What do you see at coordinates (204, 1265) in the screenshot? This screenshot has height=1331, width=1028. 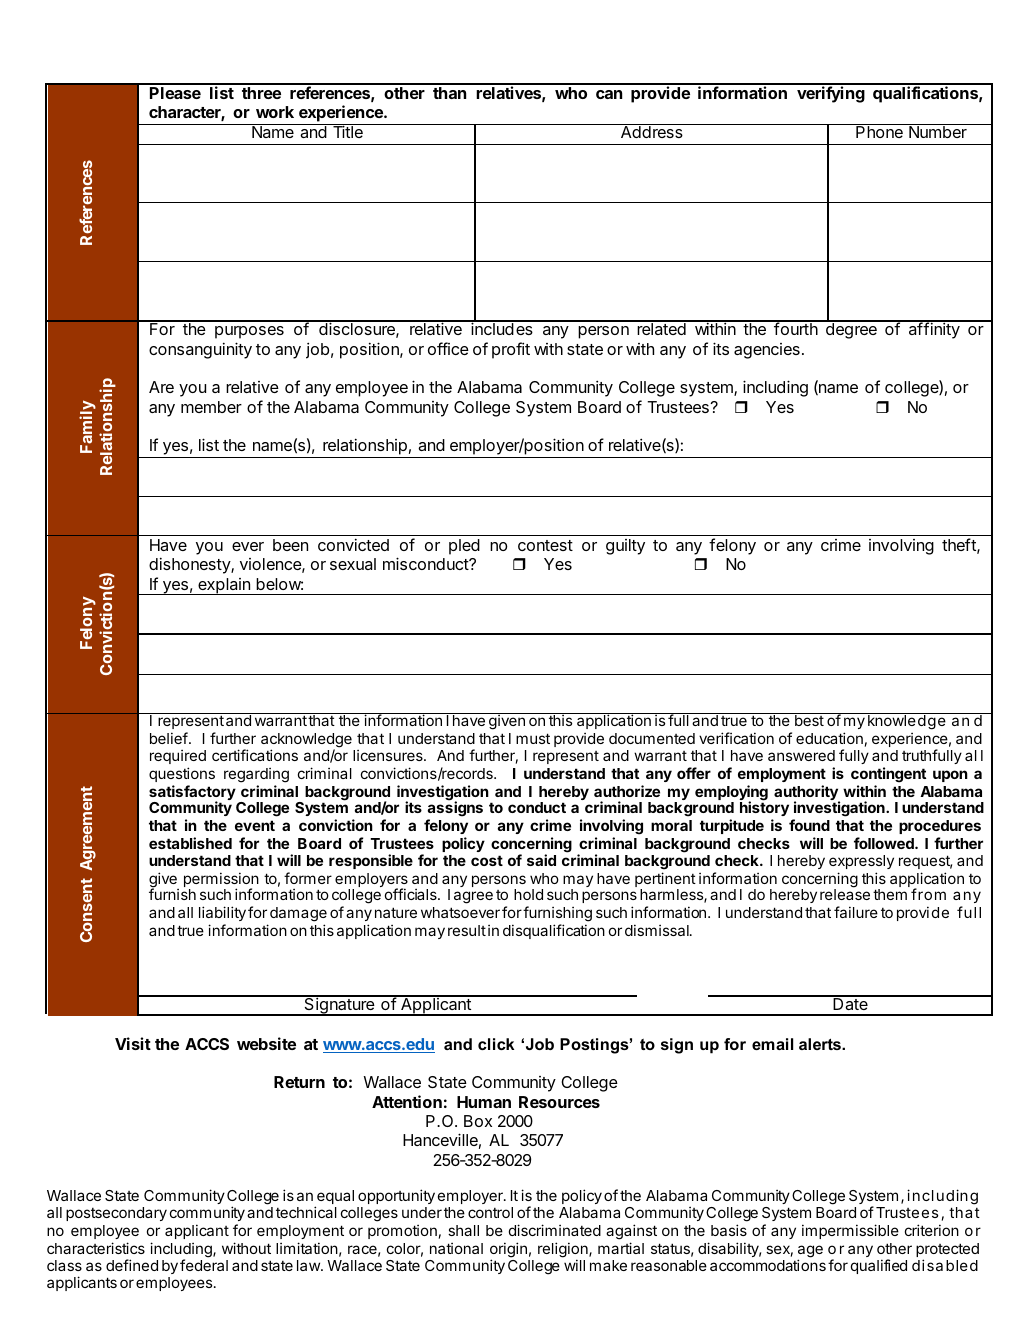 I see `federal` at bounding box center [204, 1265].
